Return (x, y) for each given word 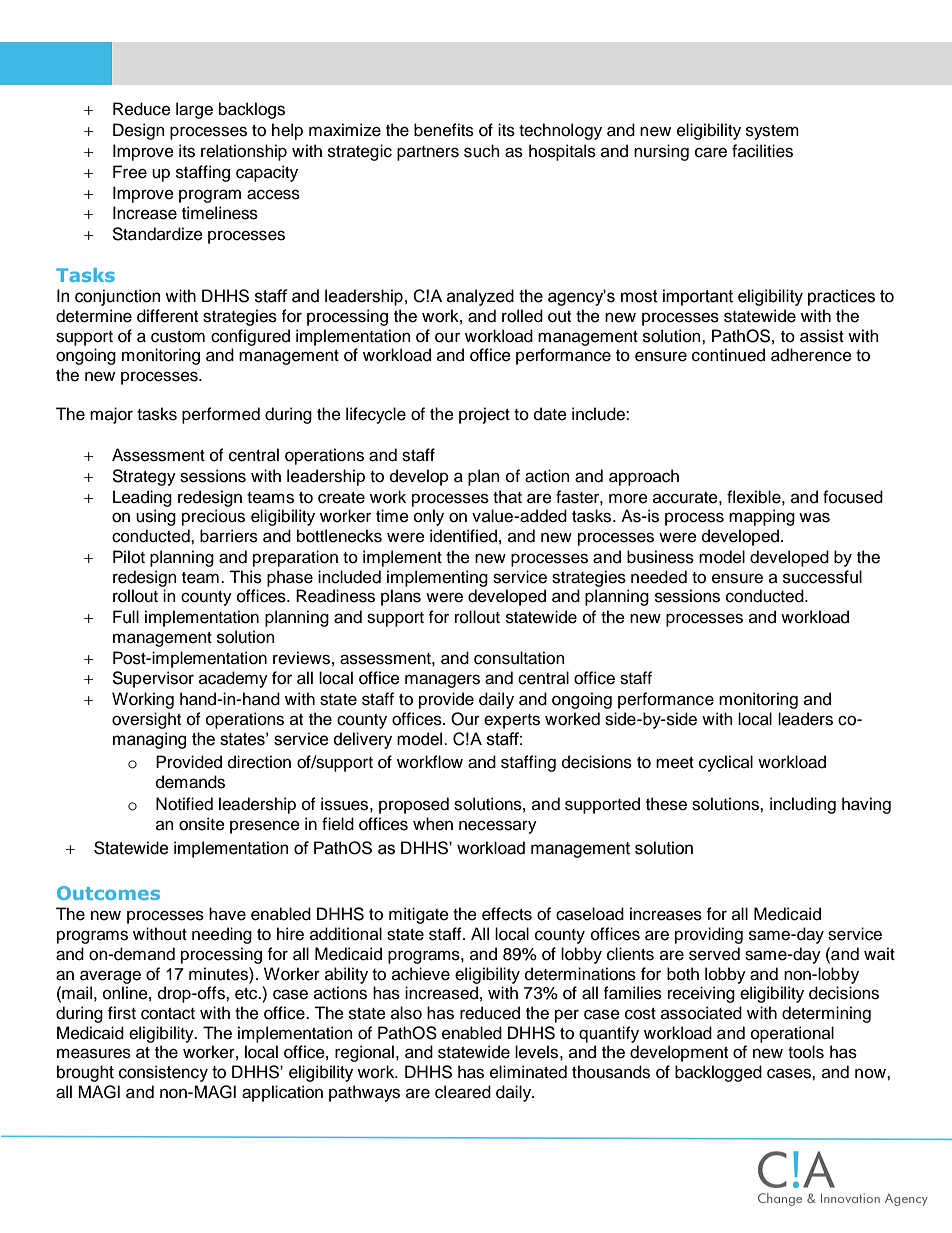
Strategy (144, 477)
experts (512, 721)
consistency (163, 1073)
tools (806, 1052)
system (772, 132)
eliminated (528, 1072)
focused (853, 497)
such (482, 151)
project (484, 415)
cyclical (726, 763)
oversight (146, 720)
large (194, 110)
